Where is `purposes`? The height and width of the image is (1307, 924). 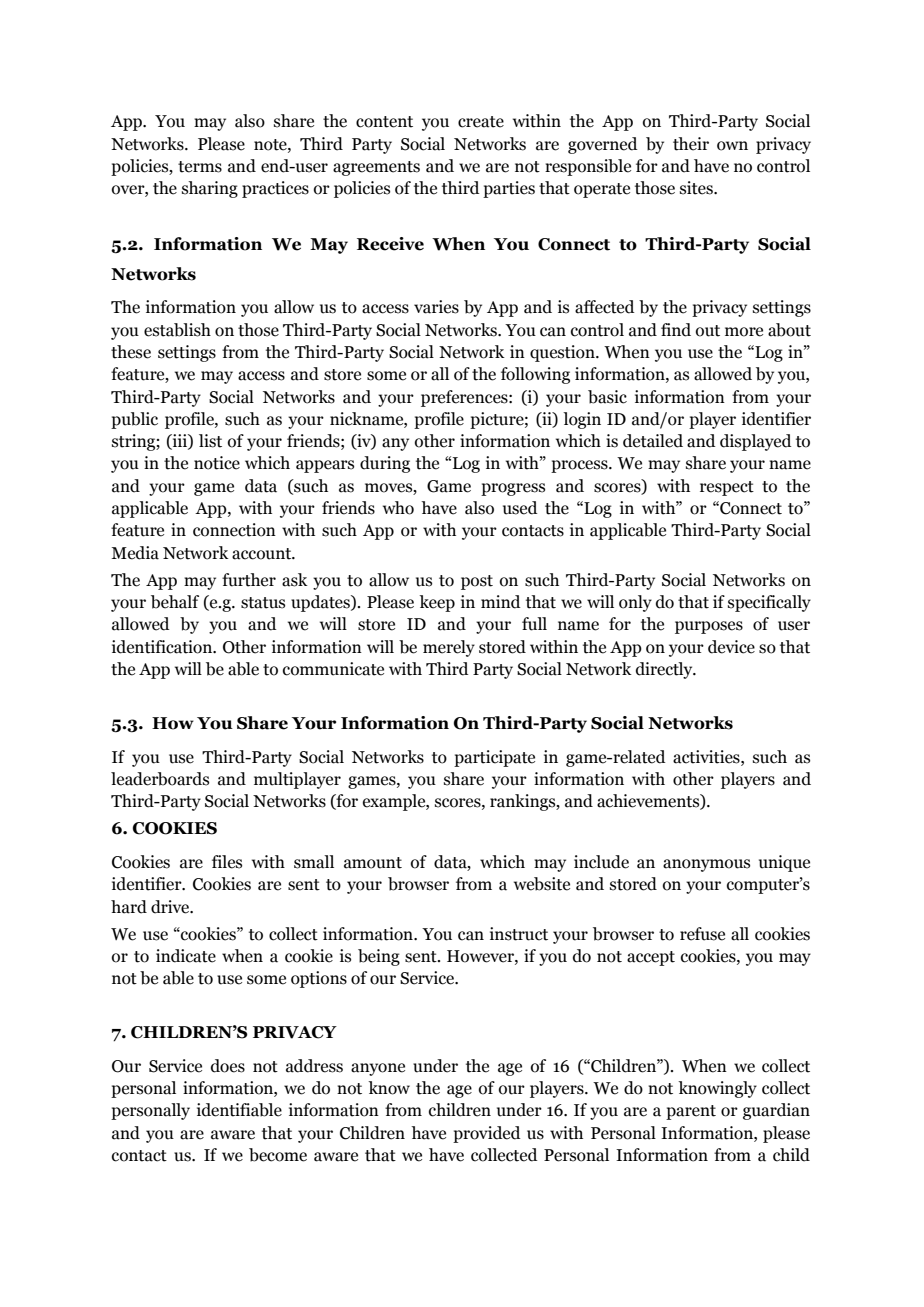
purposes is located at coordinates (709, 627).
